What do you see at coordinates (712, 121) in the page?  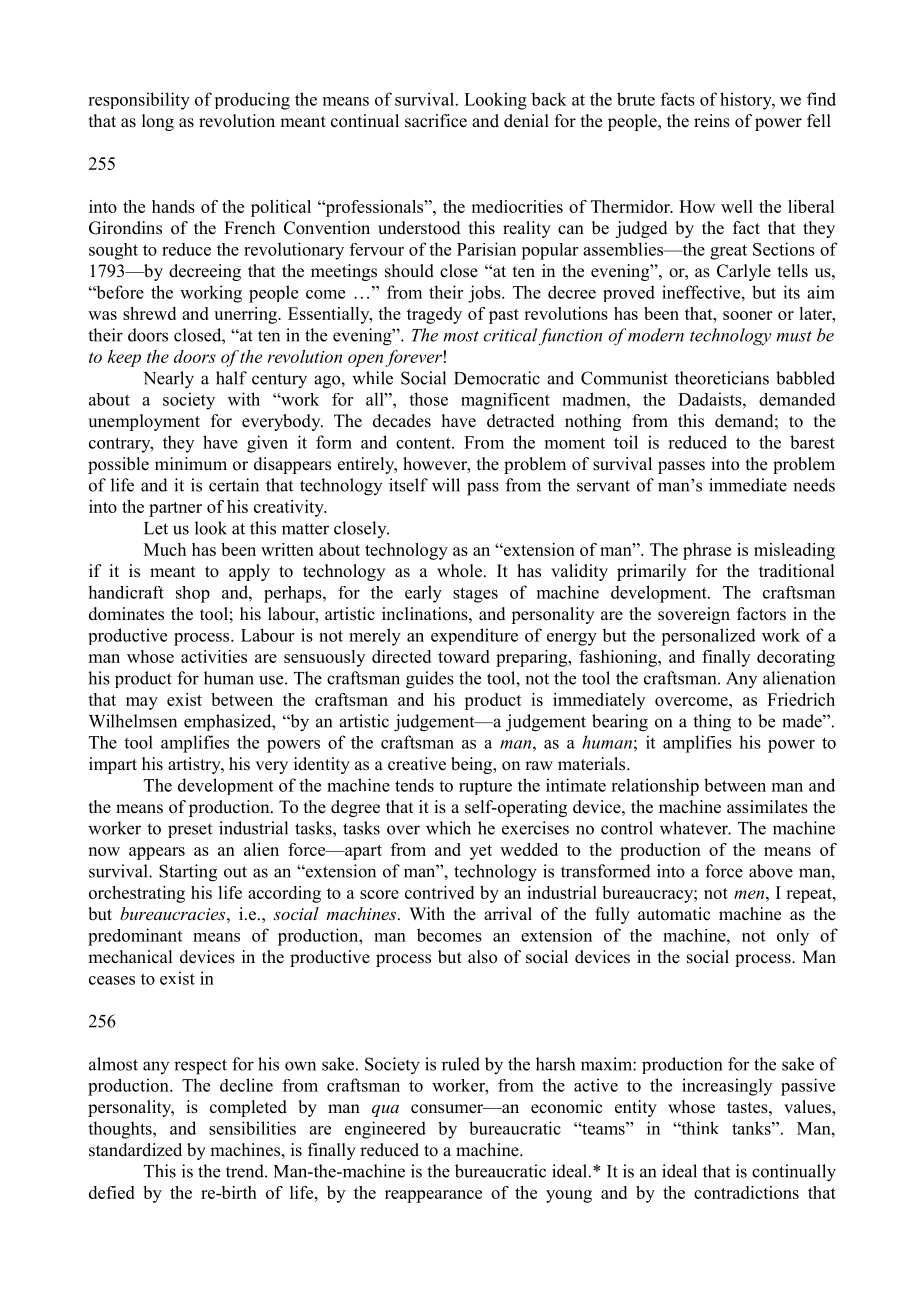 I see `reins` at bounding box center [712, 121].
